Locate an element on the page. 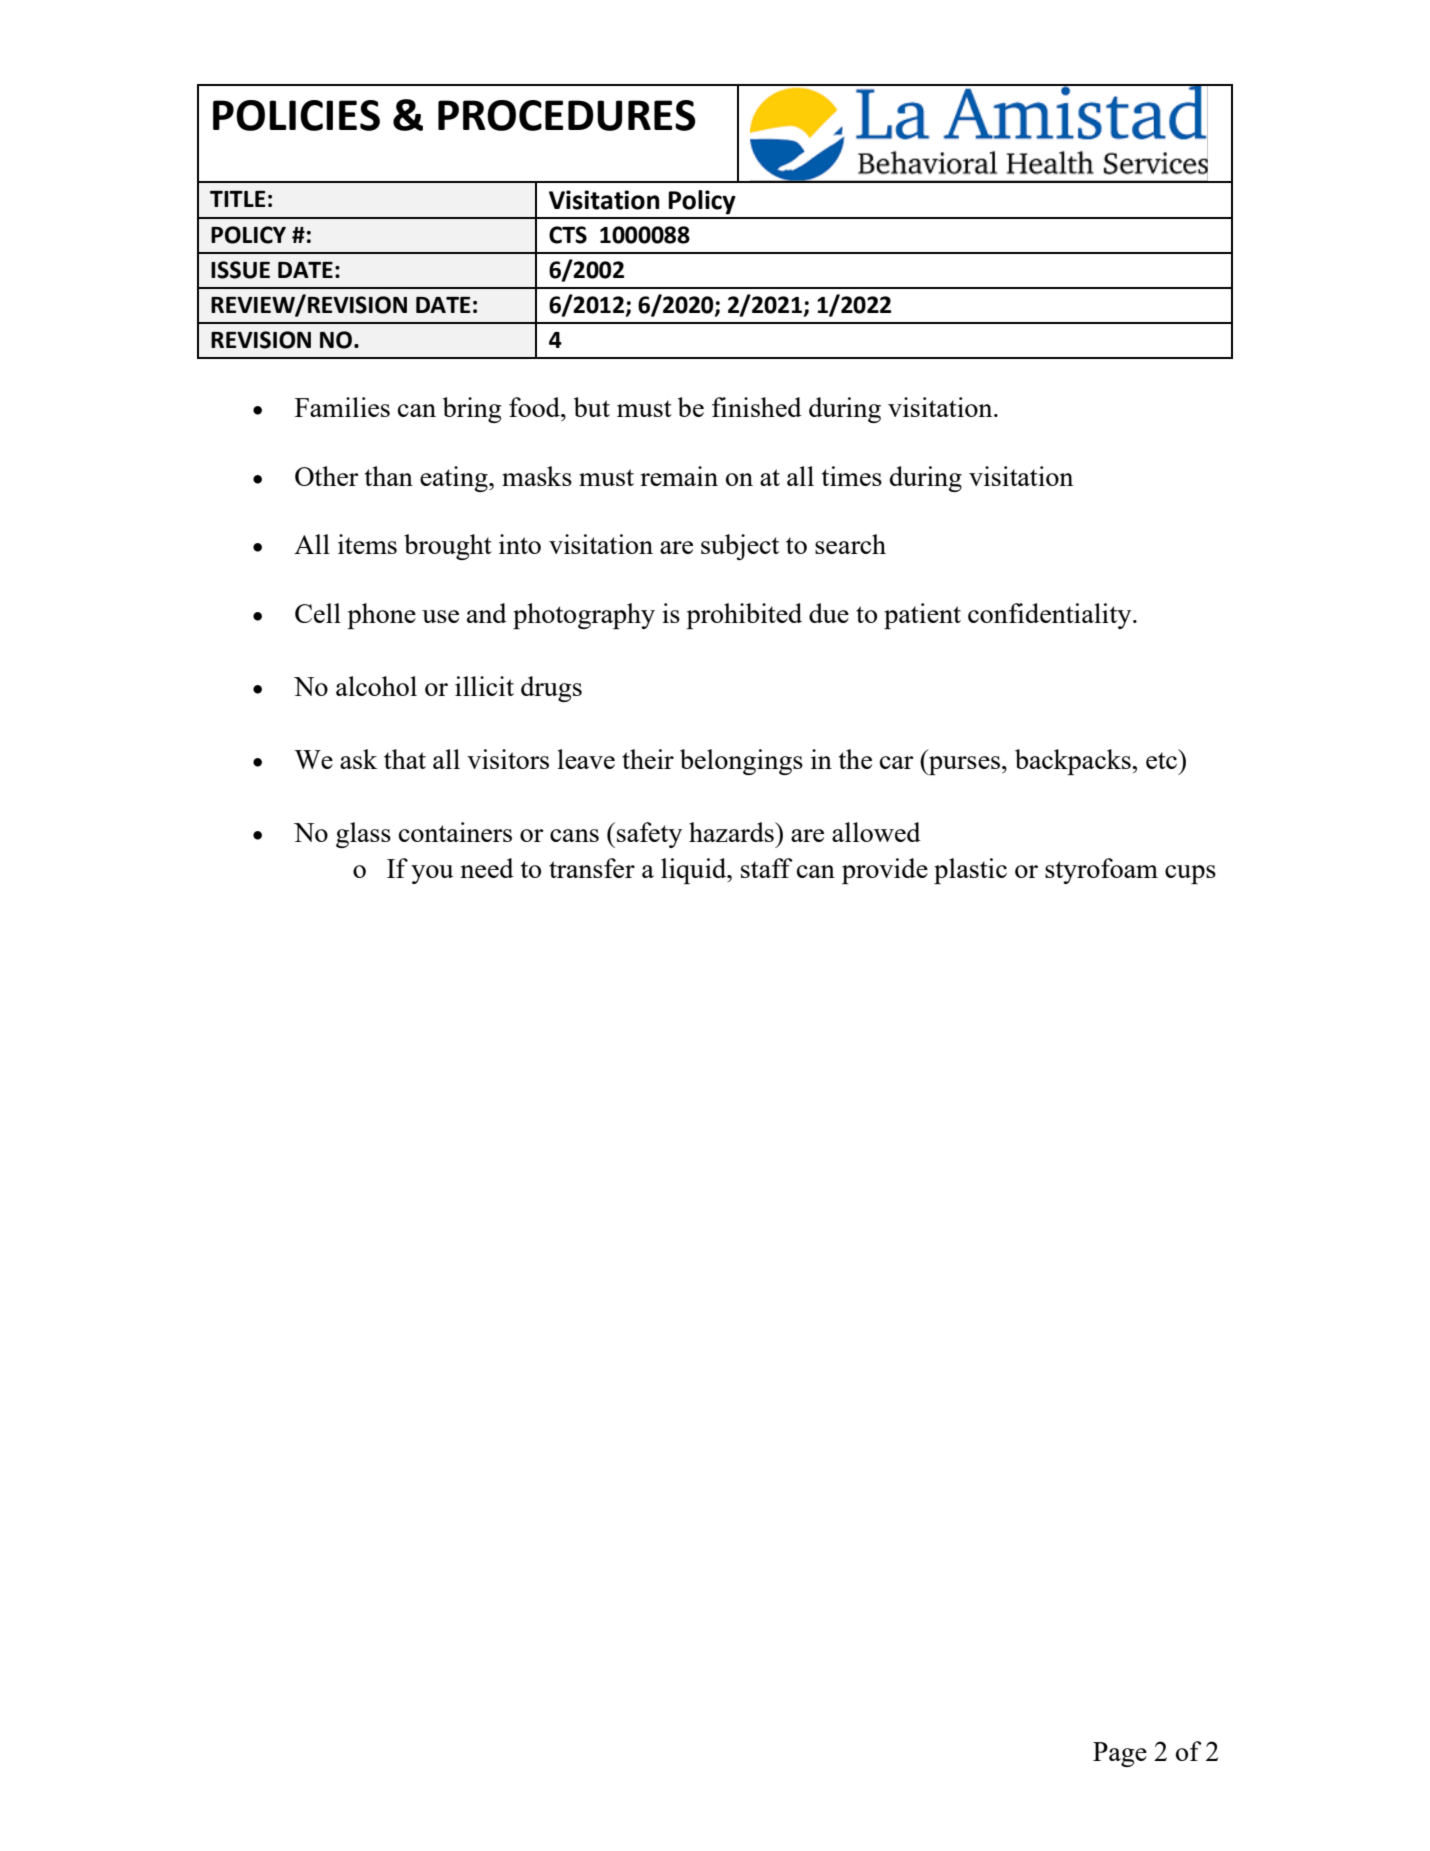 The image size is (1430, 1851). styrofoam is located at coordinates (1101, 871).
